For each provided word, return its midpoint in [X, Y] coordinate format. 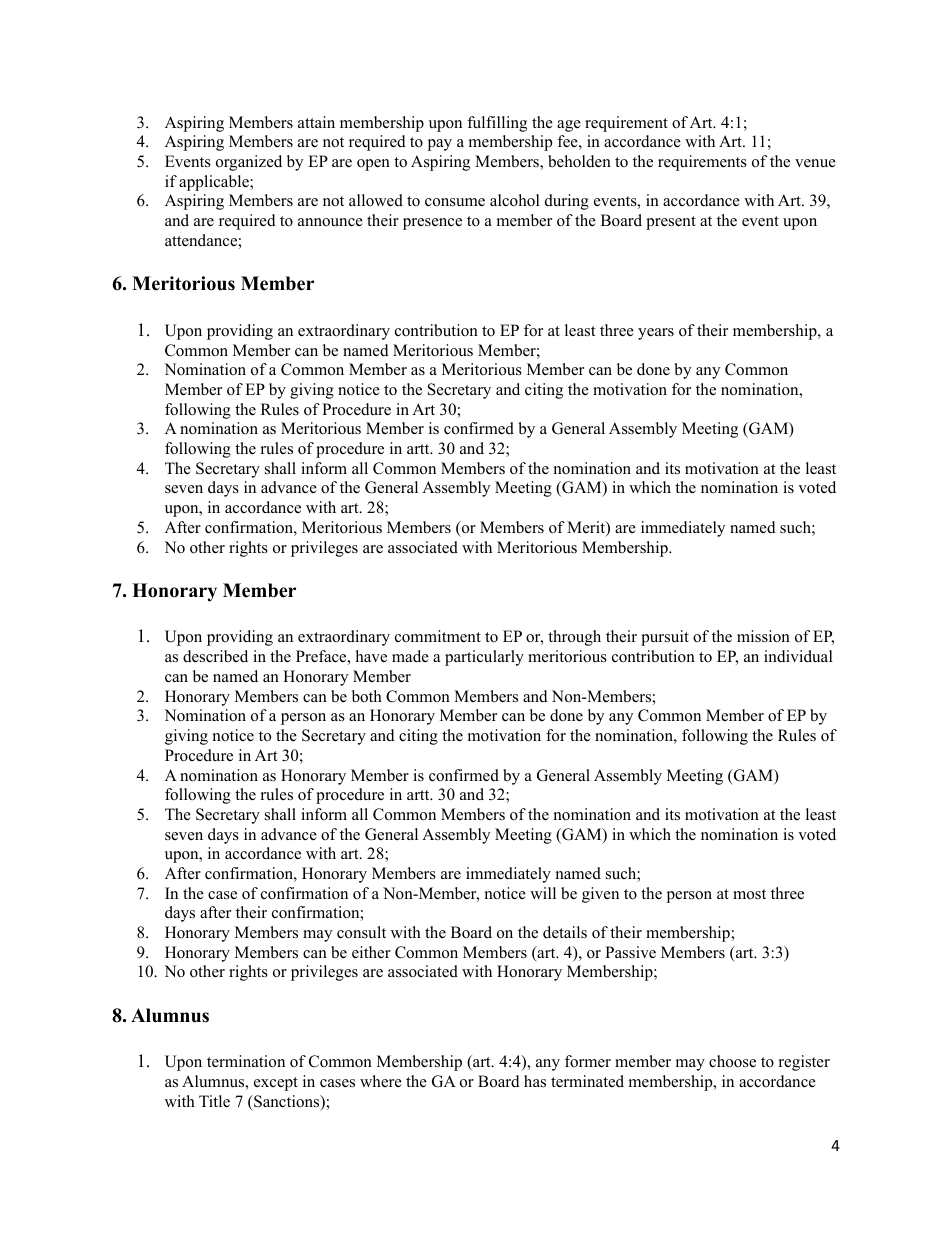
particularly [484, 658]
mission [763, 636]
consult [361, 932]
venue [815, 163]
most [749, 894]
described [215, 656]
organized [249, 163]
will [543, 893]
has [535, 1081]
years [656, 334]
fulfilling [497, 124]
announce [330, 222]
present [671, 223]
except [276, 1084]
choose [732, 1061]
